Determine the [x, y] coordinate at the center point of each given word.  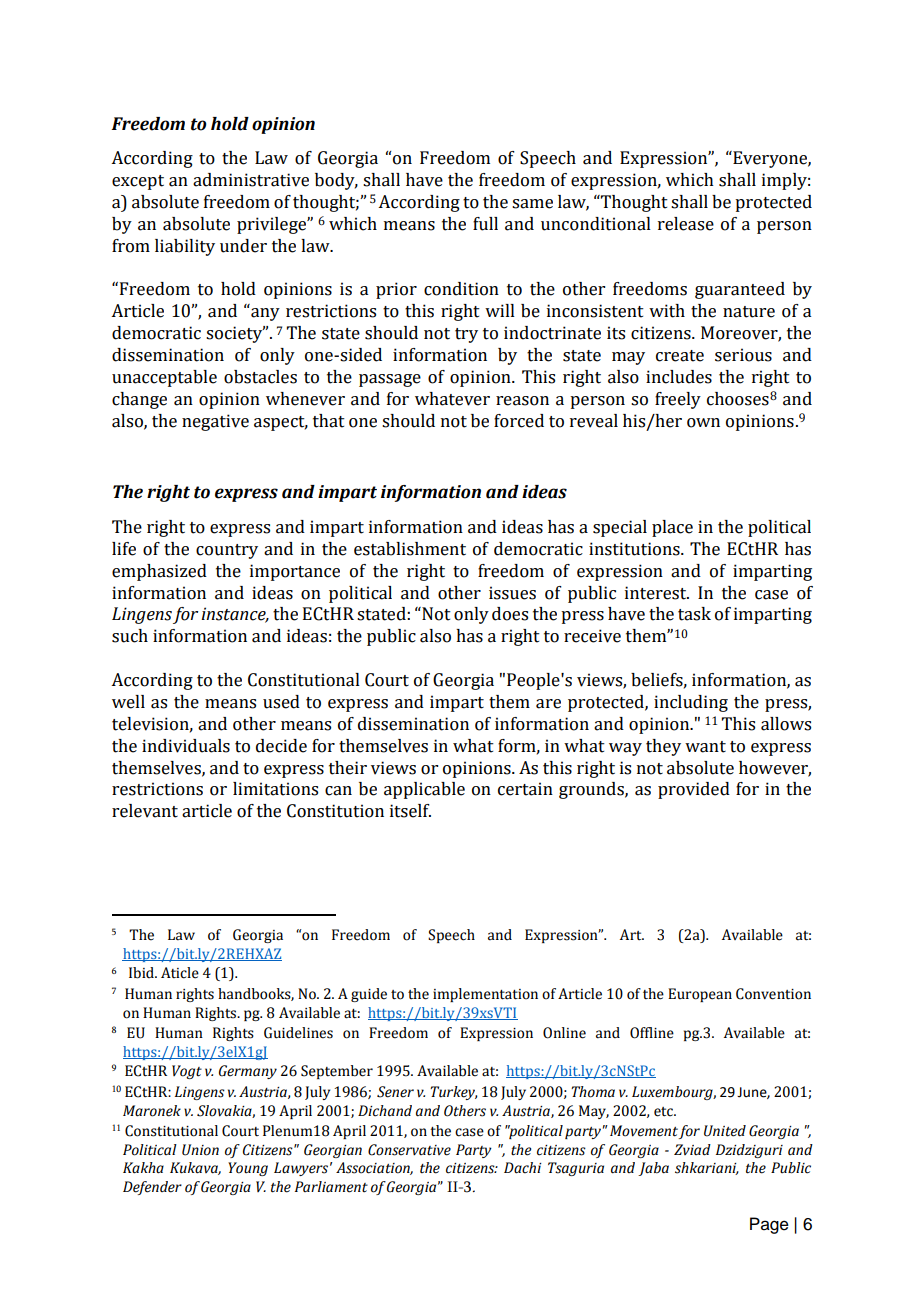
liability [185, 247]
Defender [152, 1188]
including [691, 703]
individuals [186, 746]
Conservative [409, 1150]
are [548, 704]
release [686, 224]
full [485, 224]
